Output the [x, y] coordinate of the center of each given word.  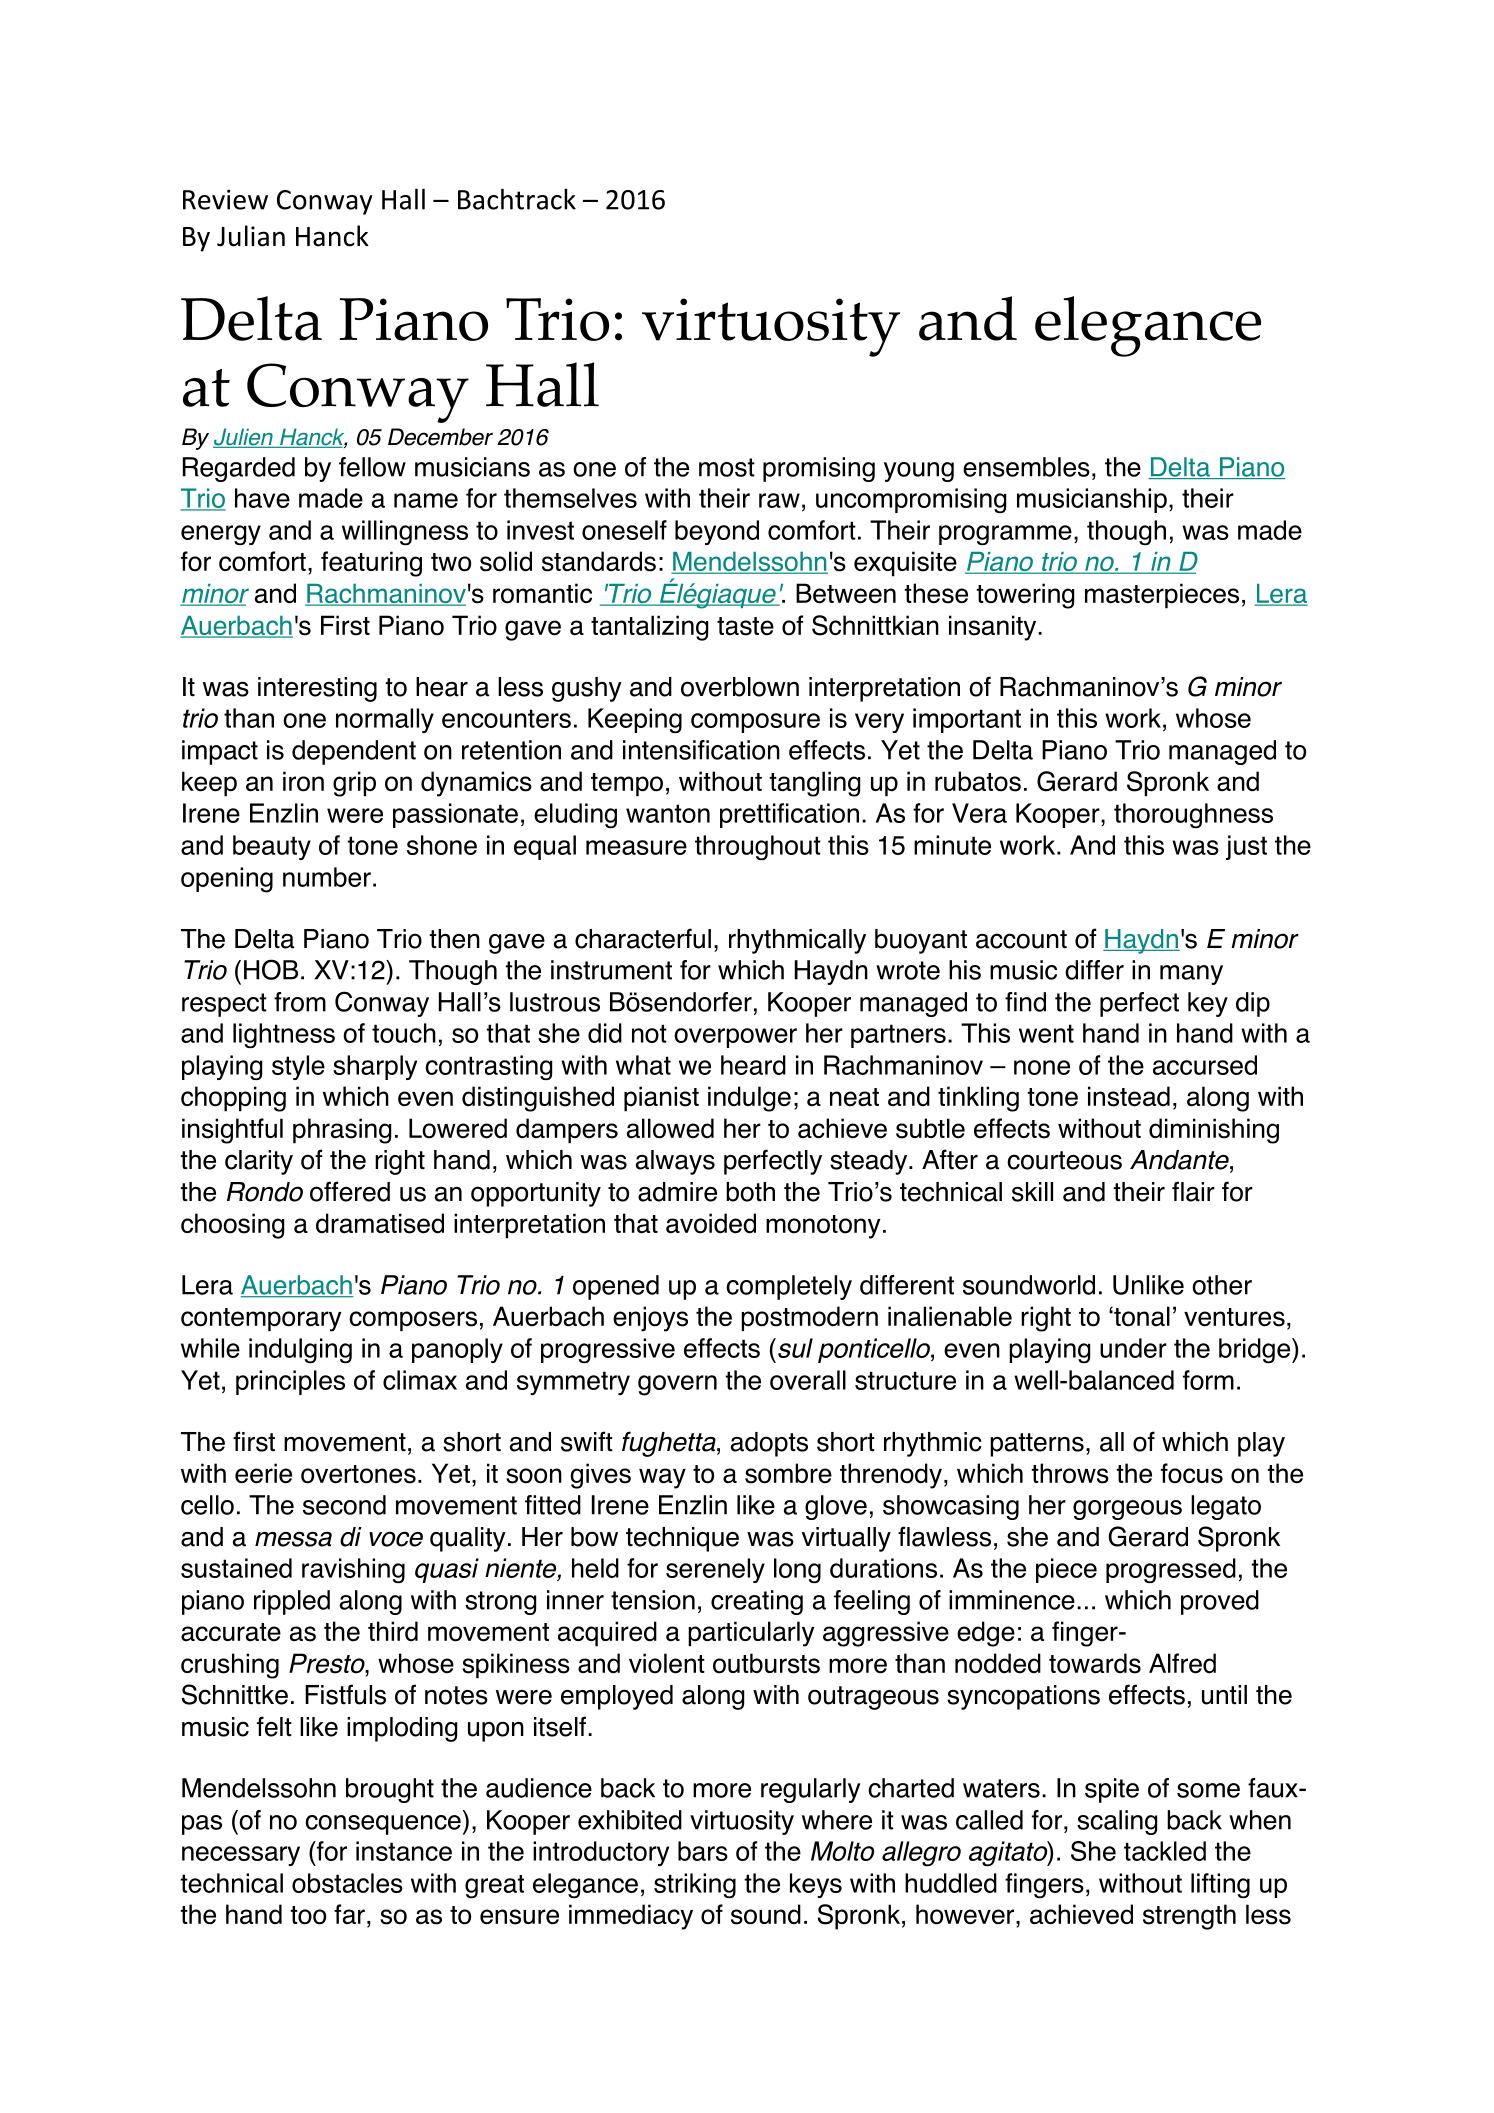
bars [703, 1851]
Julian [251, 236]
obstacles [347, 1883]
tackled [1165, 1851]
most [727, 467]
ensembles [1026, 467]
